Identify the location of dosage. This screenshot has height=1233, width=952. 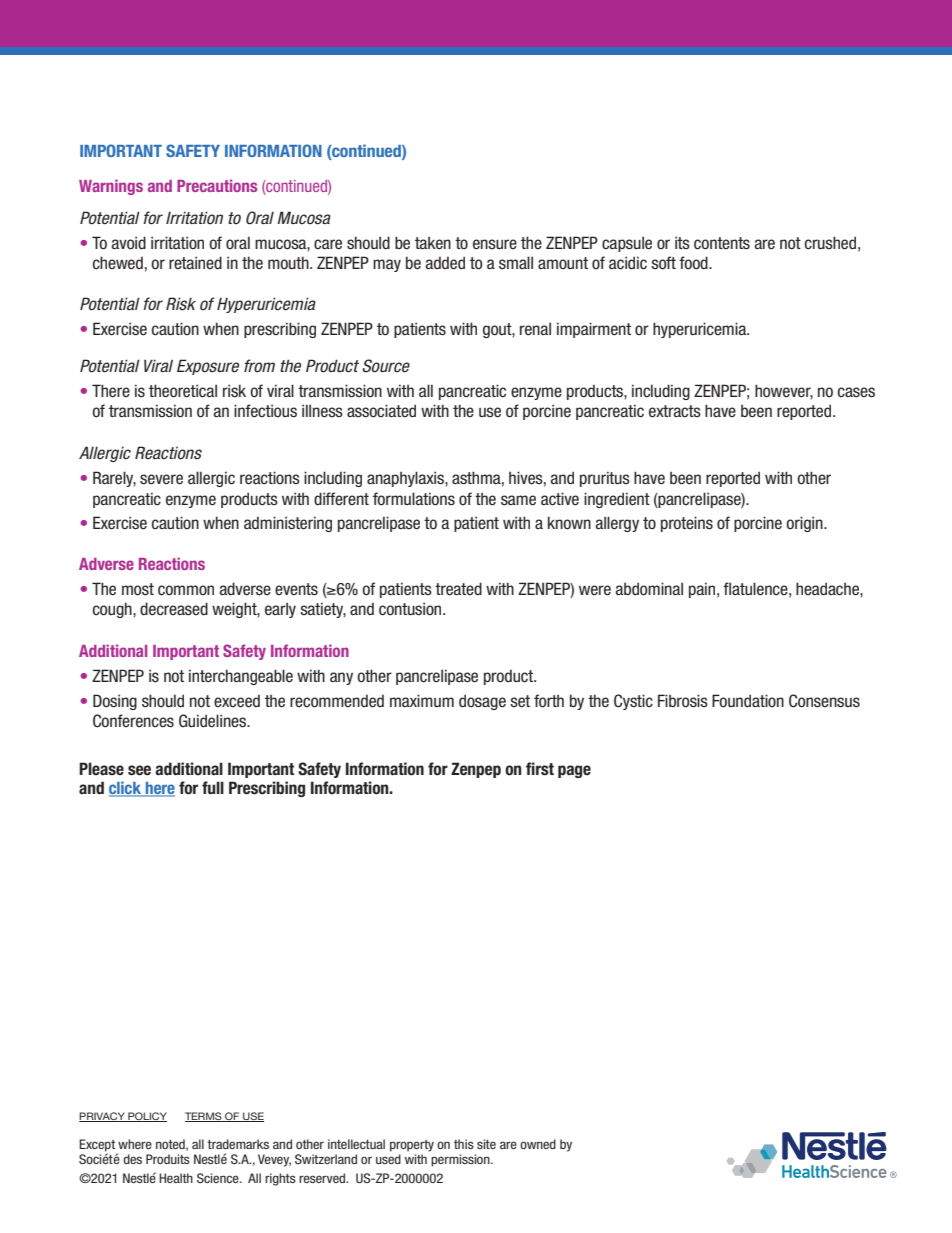
(482, 702).
